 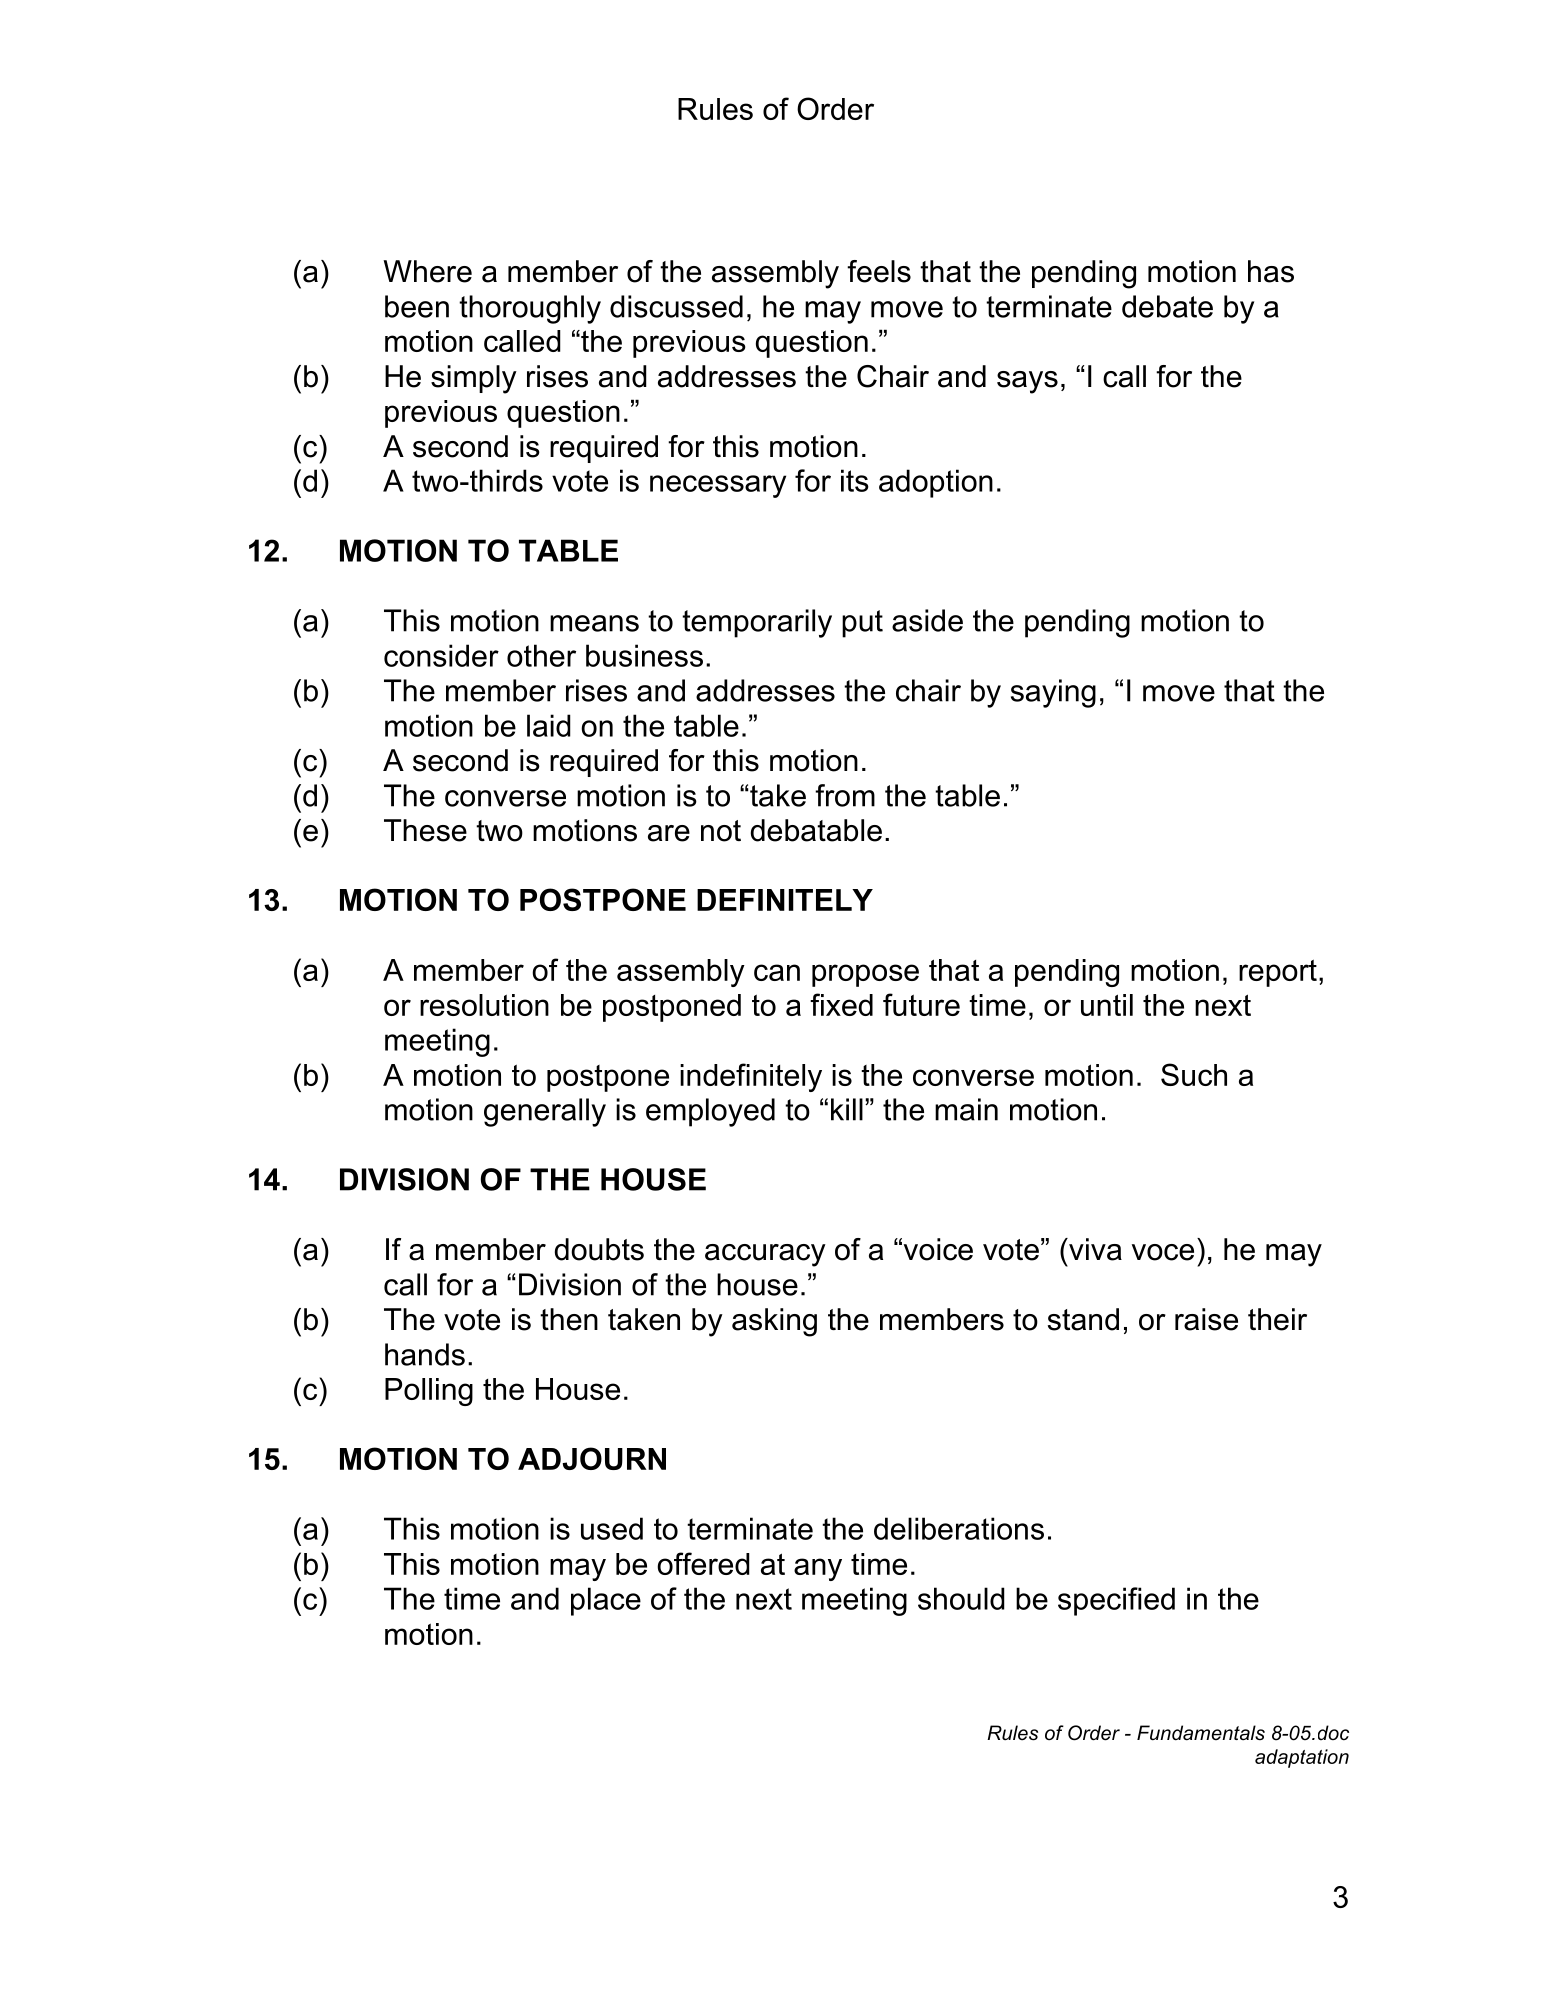 I want to click on saying, so click(x=1053, y=693).
